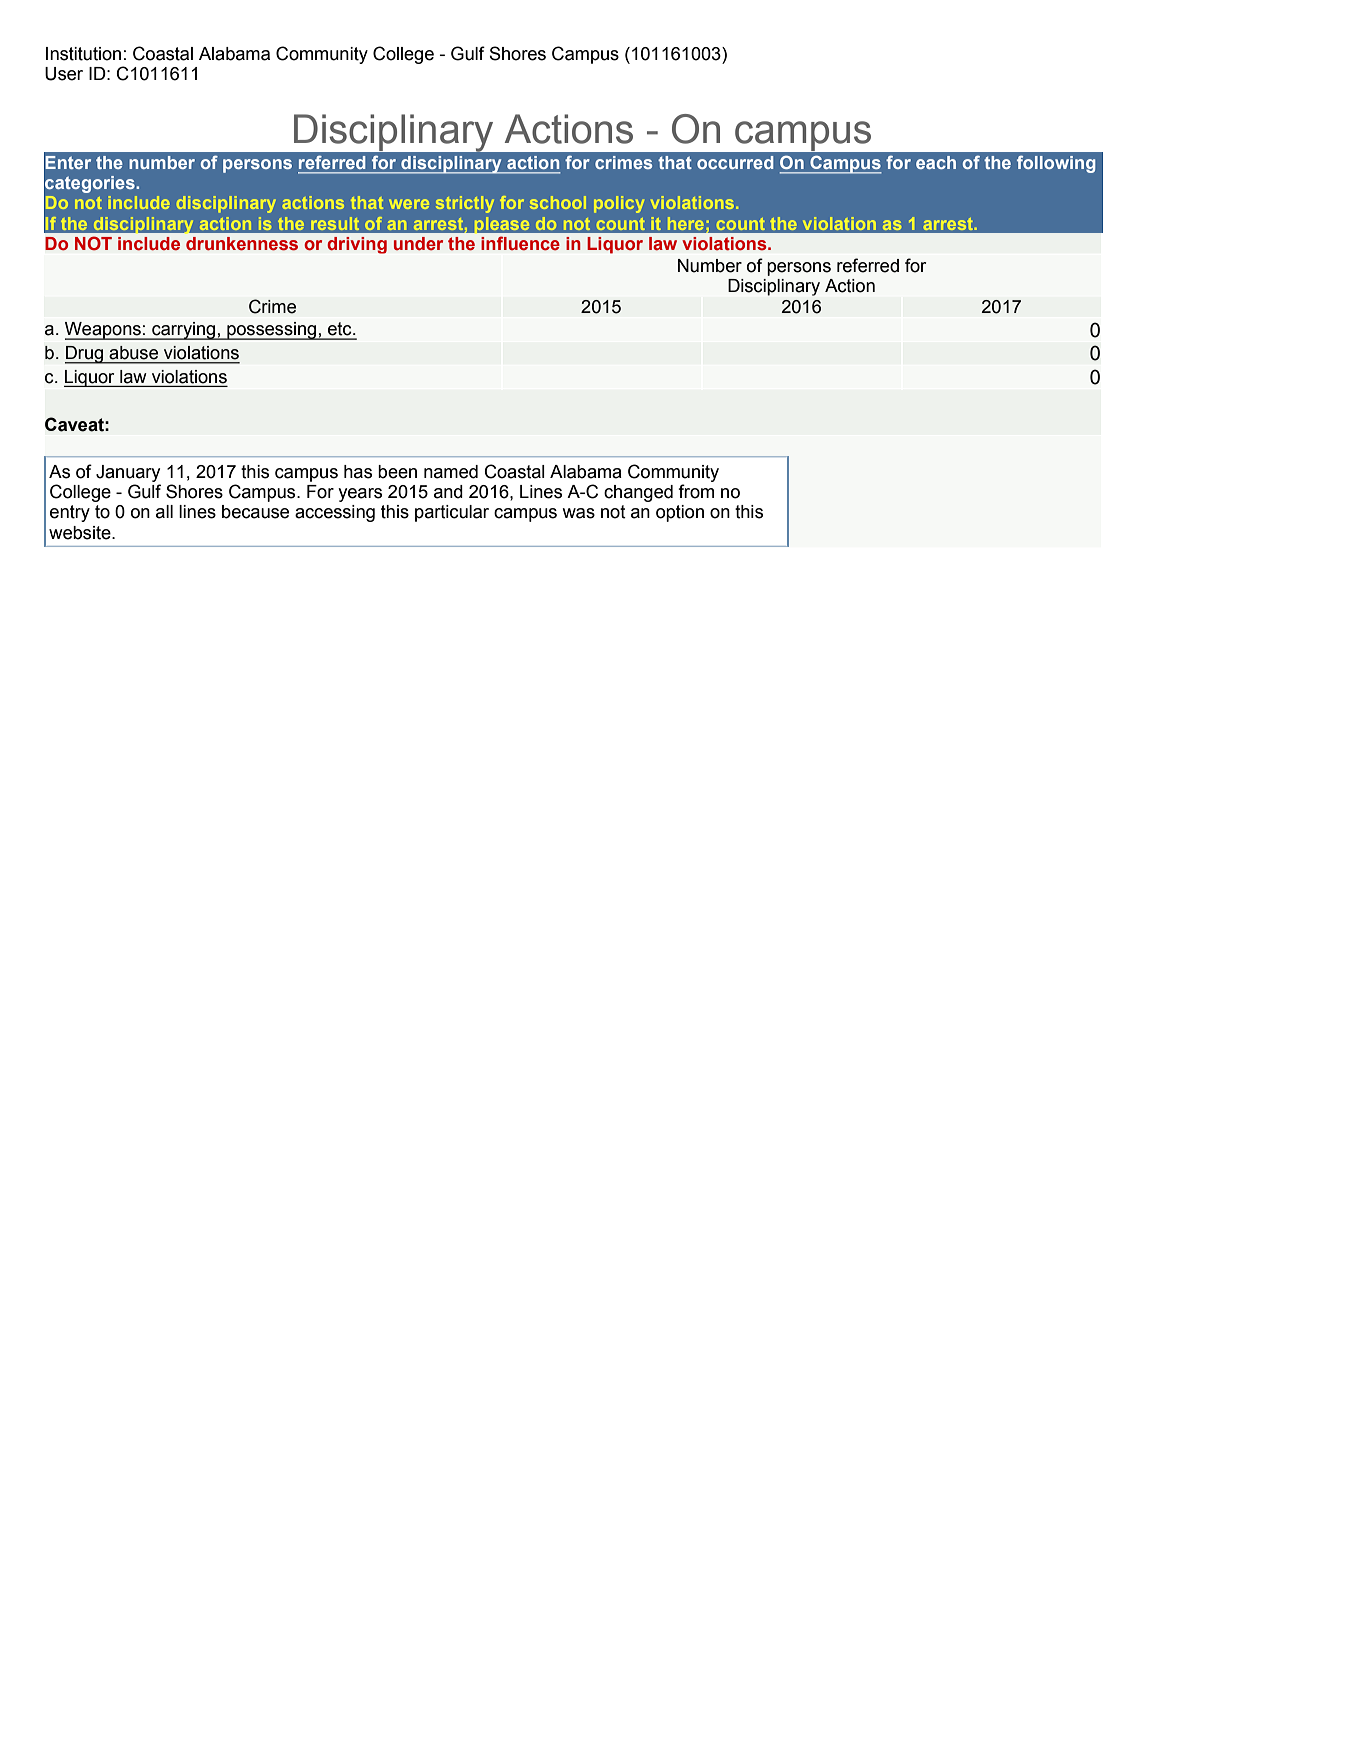  Describe the element at coordinates (272, 331) in the image. I see `possessing` at that location.
